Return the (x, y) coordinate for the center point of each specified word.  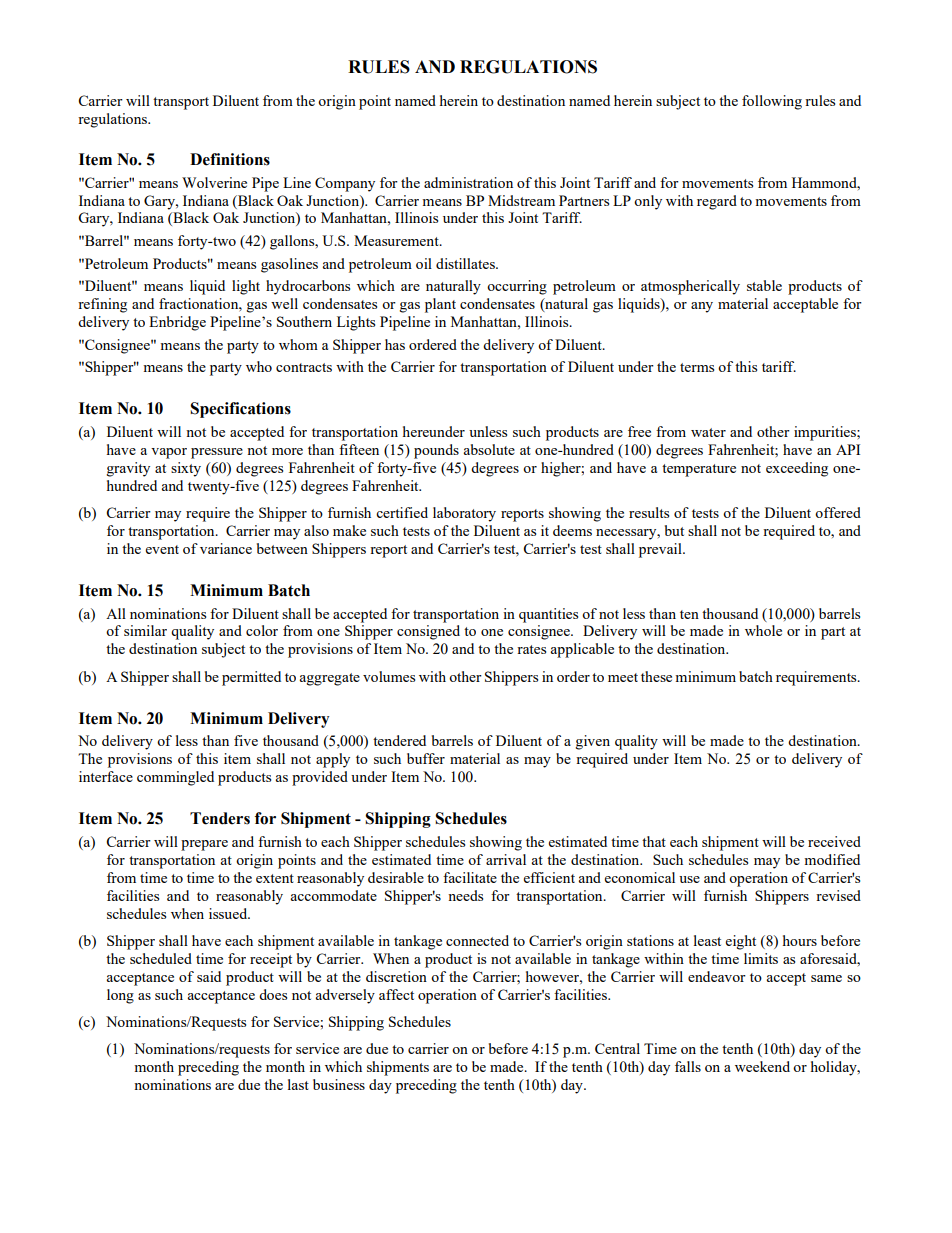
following (772, 102)
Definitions (230, 159)
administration (468, 182)
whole (763, 630)
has (395, 344)
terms (697, 367)
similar (145, 630)
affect (396, 994)
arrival (506, 859)
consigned (428, 632)
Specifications (240, 410)
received (834, 841)
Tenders (220, 818)
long (120, 996)
